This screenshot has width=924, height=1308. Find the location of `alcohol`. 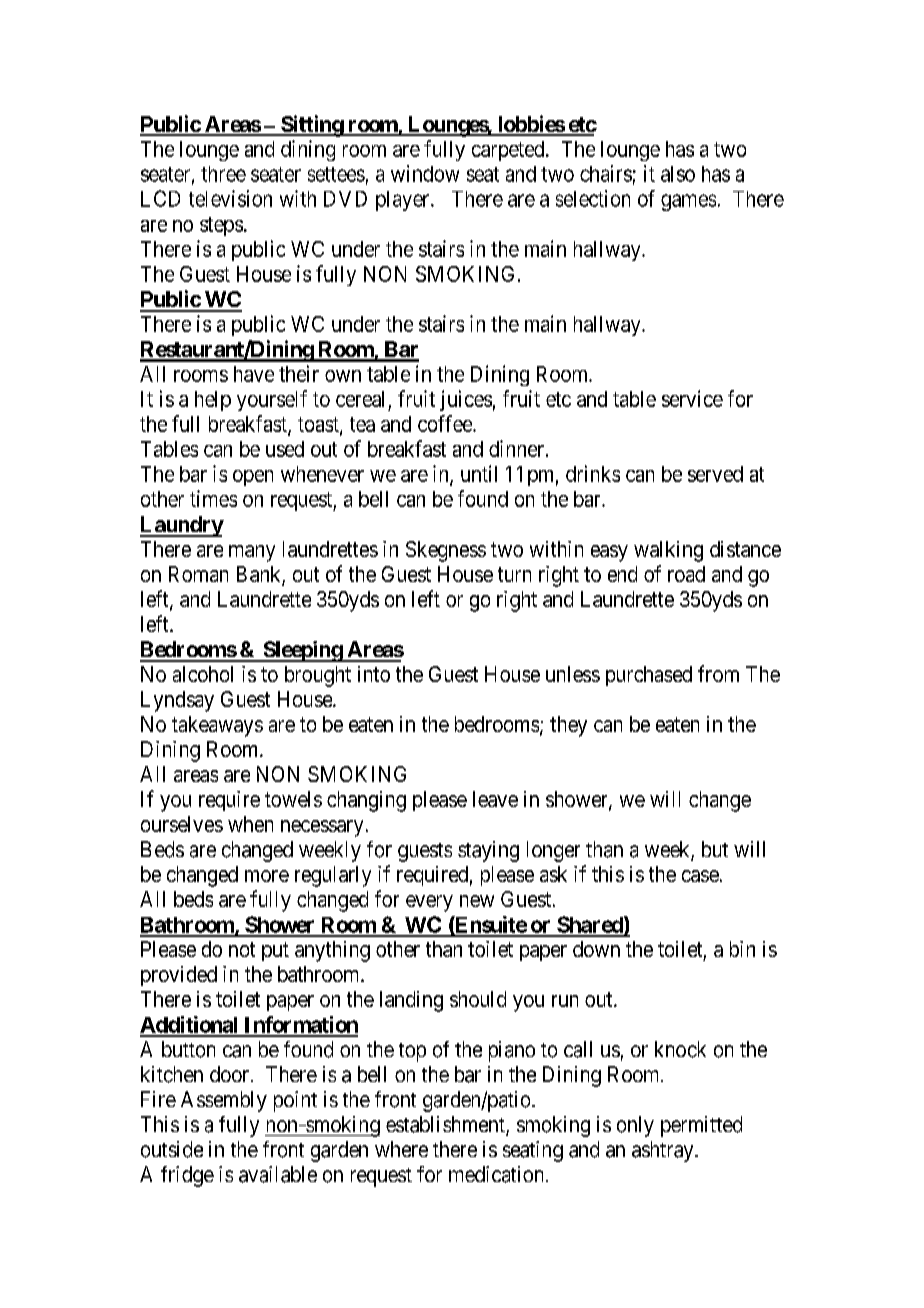

alcohol is located at coordinates (203, 674).
